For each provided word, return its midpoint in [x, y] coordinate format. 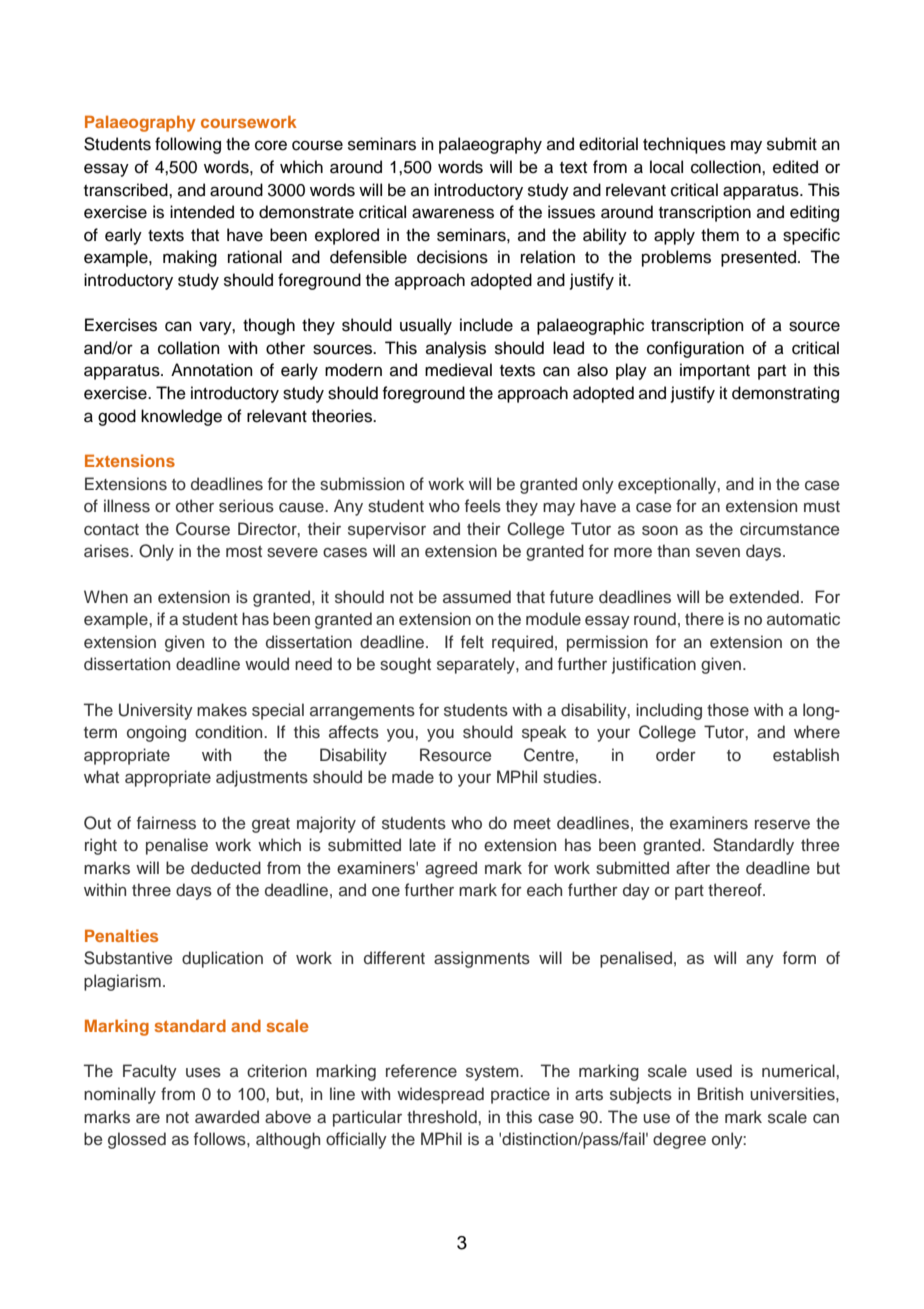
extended [764, 597]
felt [472, 642]
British [720, 1094]
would [267, 664]
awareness [453, 213]
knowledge [181, 417]
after [693, 868]
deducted [226, 868]
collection [727, 167]
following [188, 145]
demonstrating [785, 394]
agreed [451, 869]
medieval [458, 370]
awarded [227, 1117]
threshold [443, 1117]
